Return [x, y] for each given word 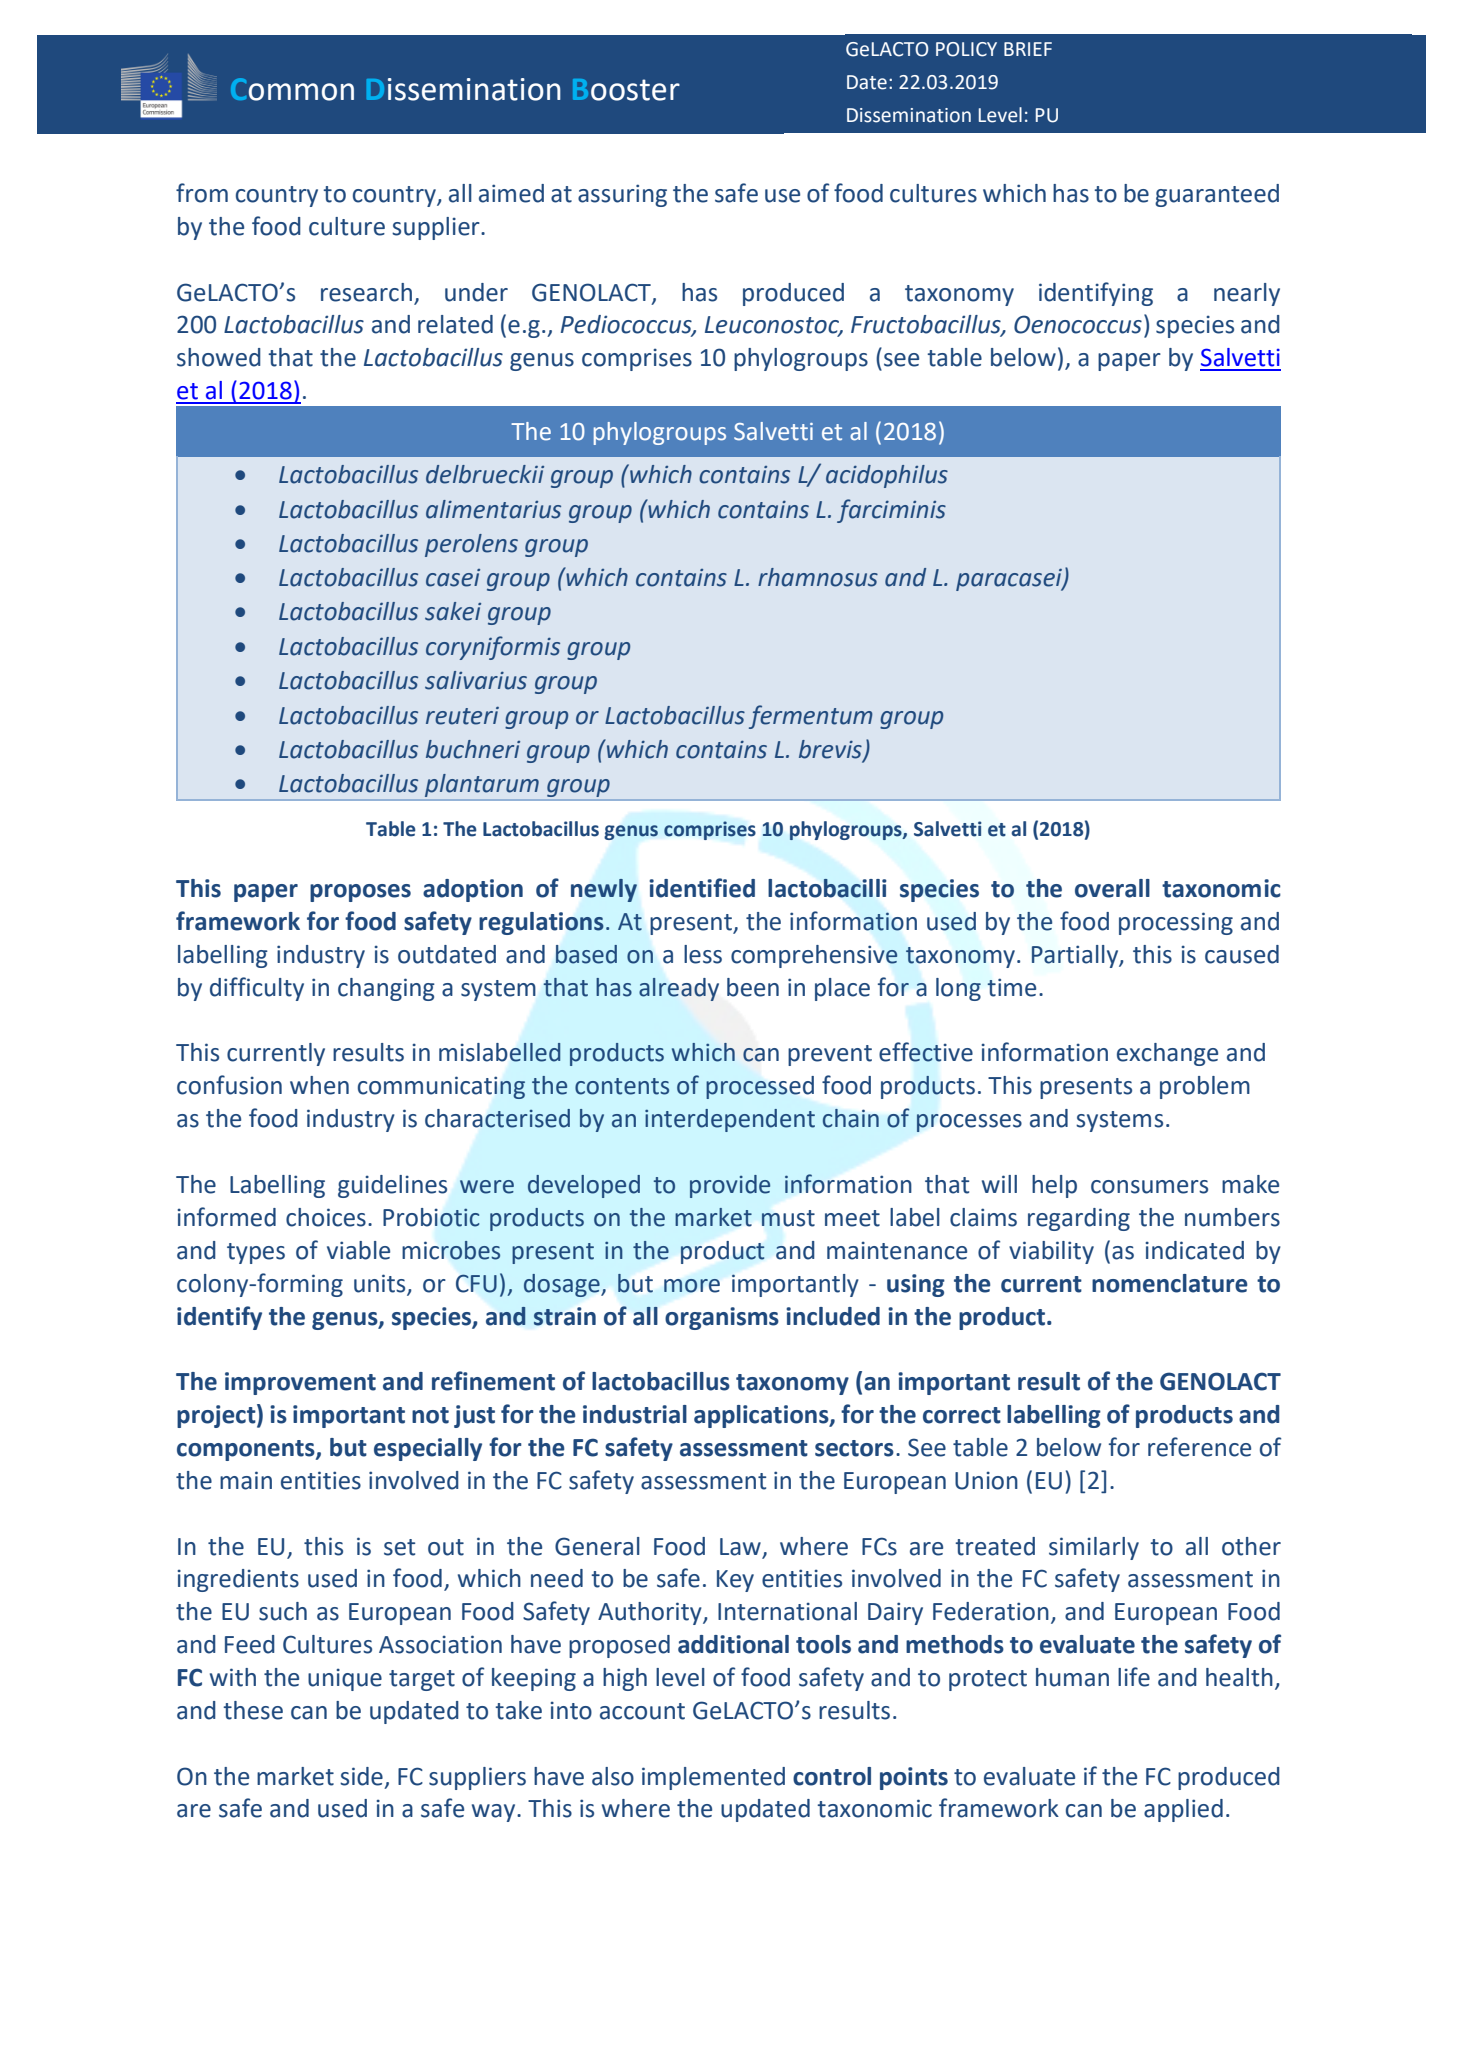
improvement [300, 1383]
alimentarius [493, 509]
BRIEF [1028, 49]
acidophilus [887, 476]
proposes [360, 893]
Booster [626, 90]
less [703, 954]
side [361, 1776]
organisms [722, 1318]
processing [1176, 923]
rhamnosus [818, 577]
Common [292, 89]
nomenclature [1170, 1283]
